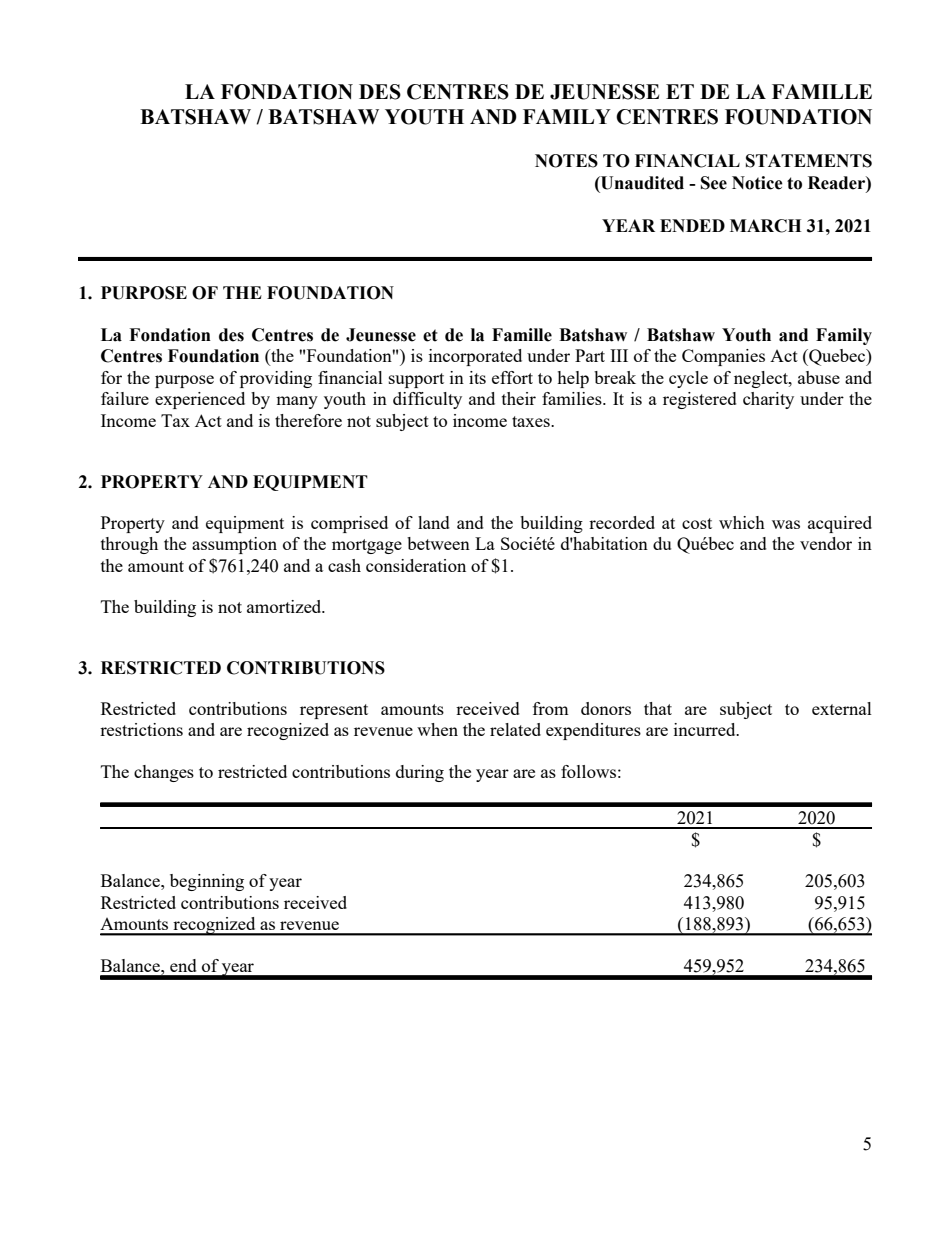 Image resolution: width=952 pixels, height=1233 pixels. Describe the element at coordinates (207, 882) in the document. I see `beginning` at that location.
